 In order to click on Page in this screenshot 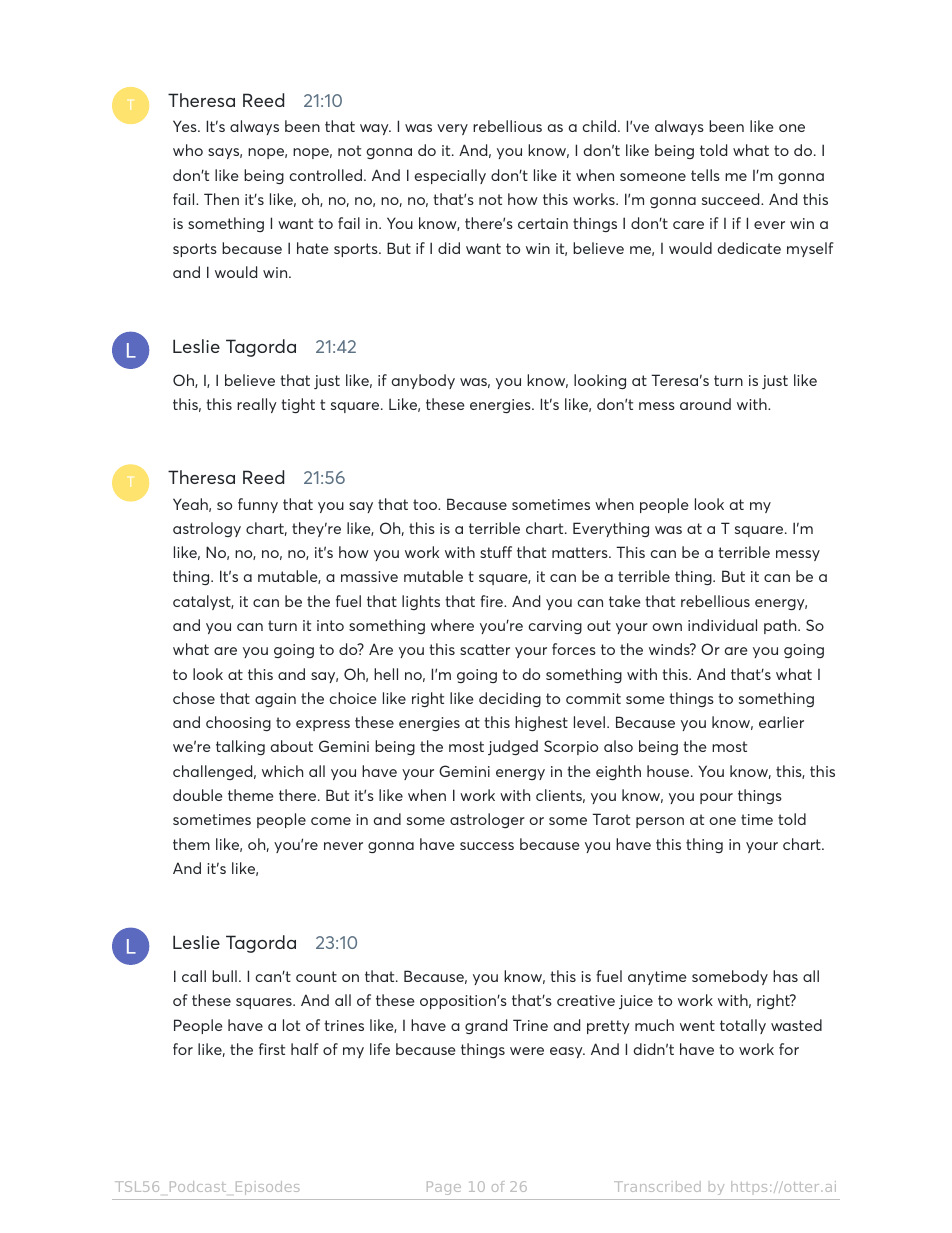, I will do `click(444, 1188)`.
